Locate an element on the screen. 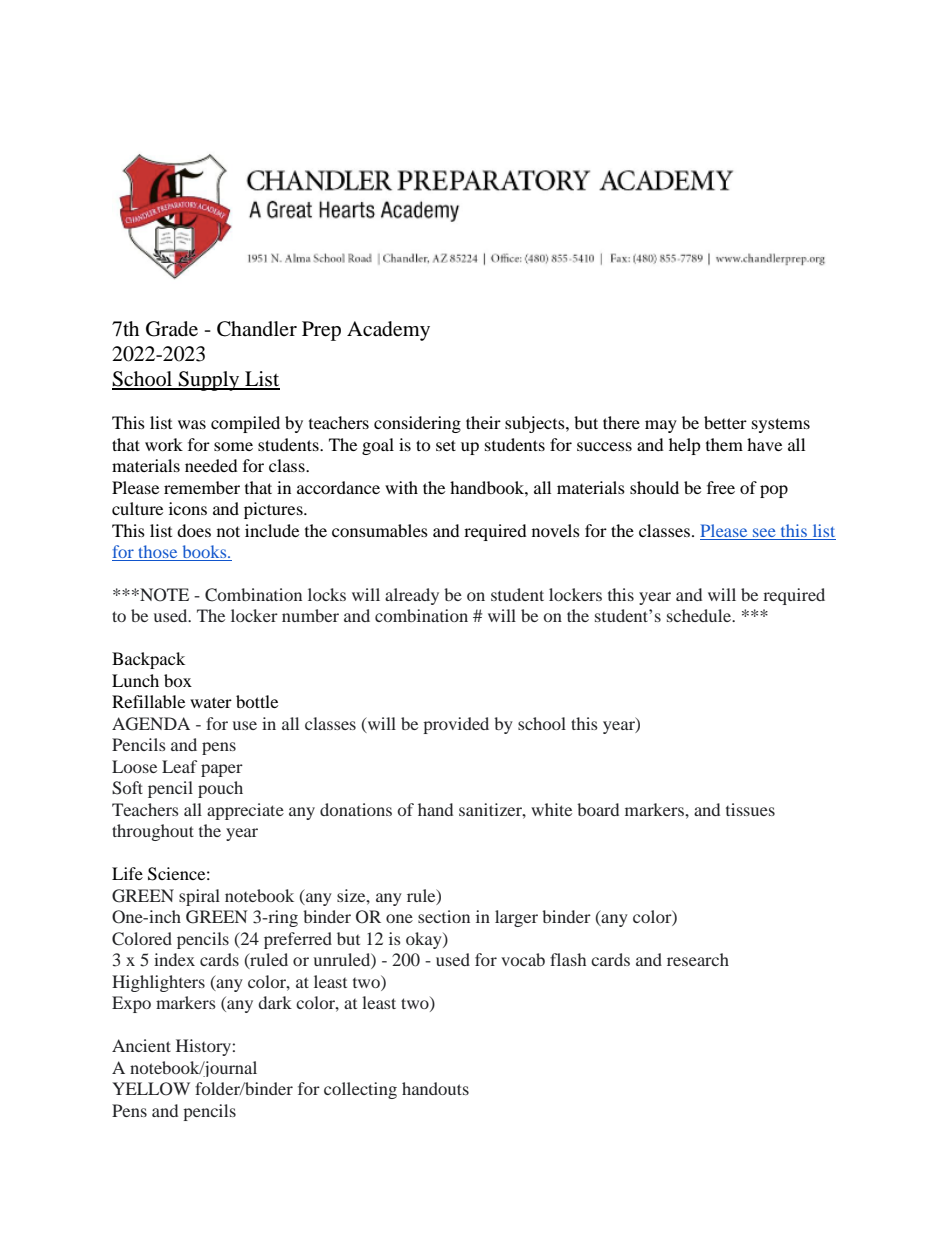  research is located at coordinates (698, 959).
